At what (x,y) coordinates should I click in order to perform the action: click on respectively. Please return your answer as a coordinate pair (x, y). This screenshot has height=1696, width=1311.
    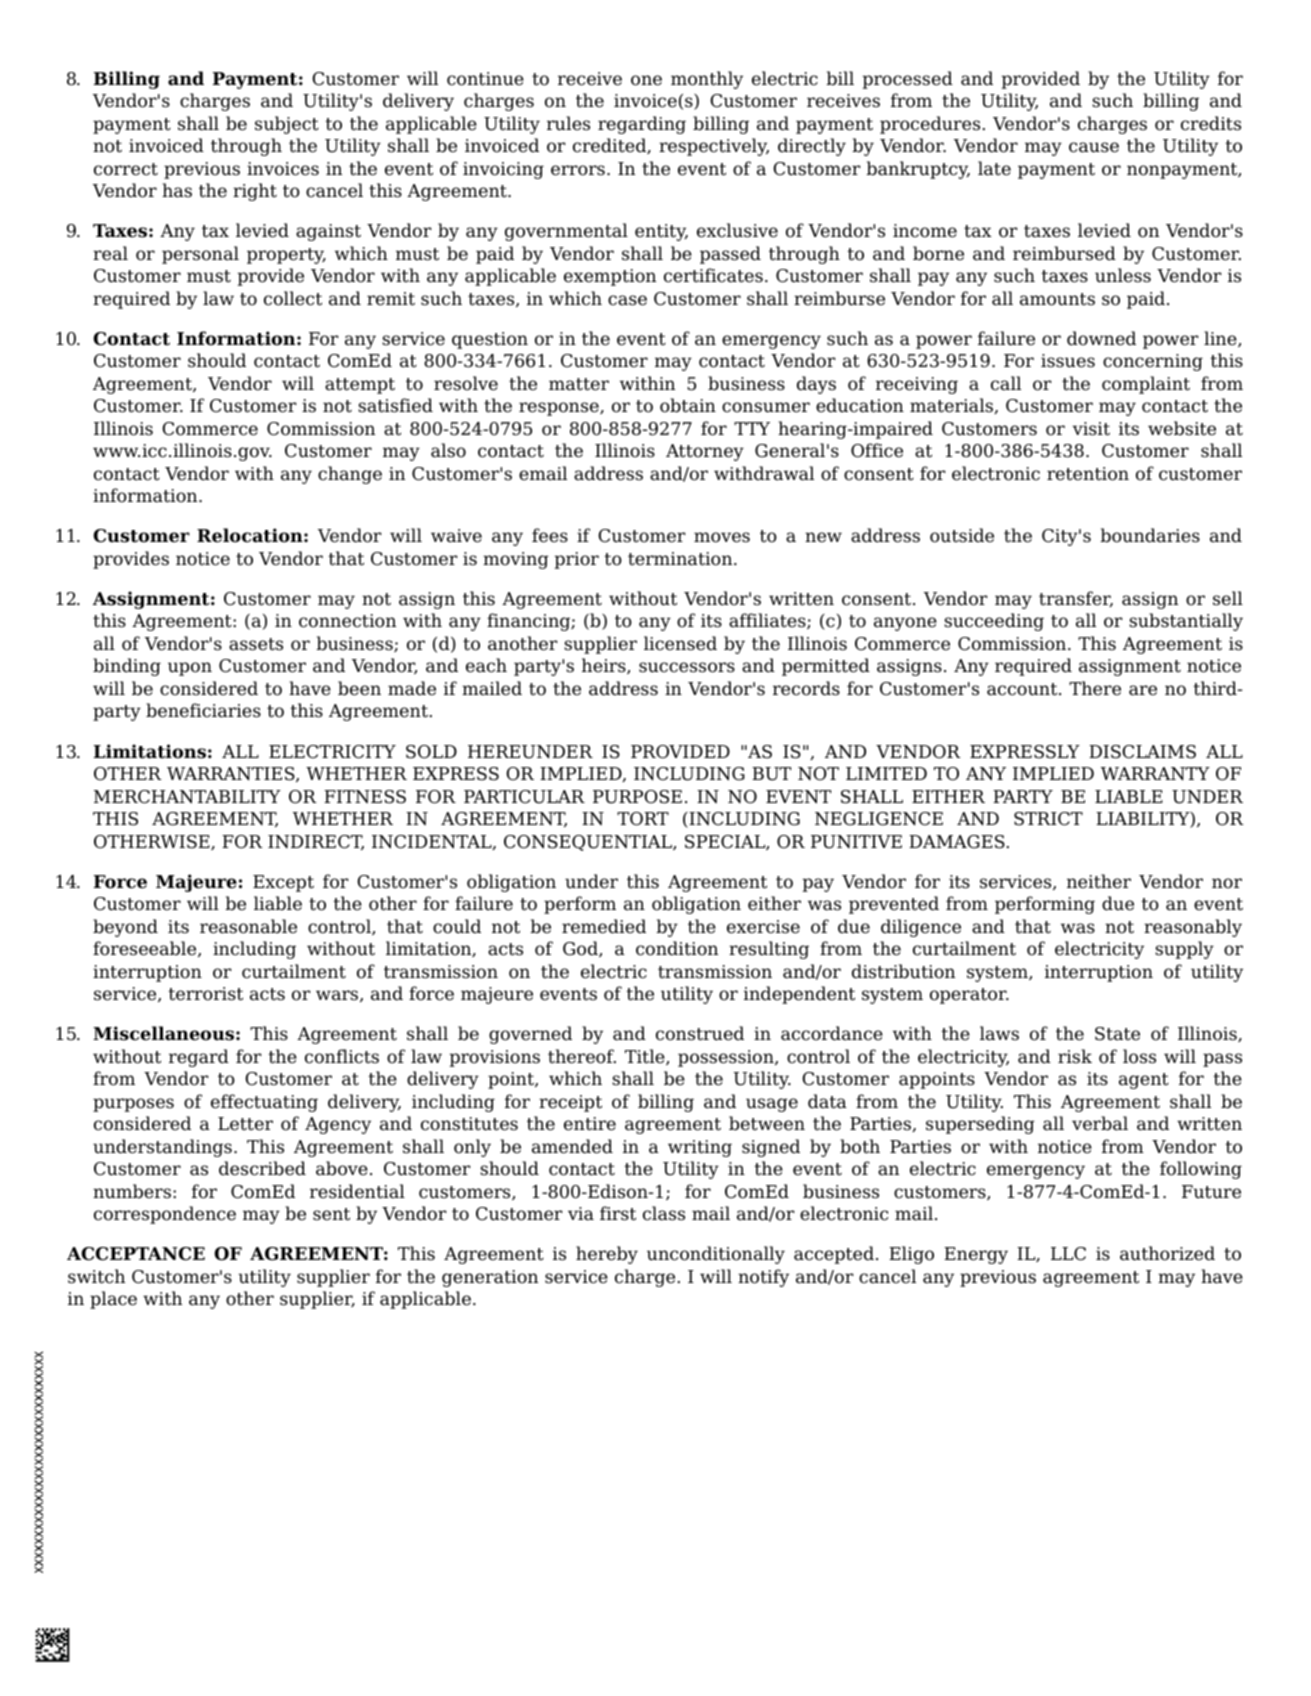
    Looking at the image, I should click on (714, 147).
